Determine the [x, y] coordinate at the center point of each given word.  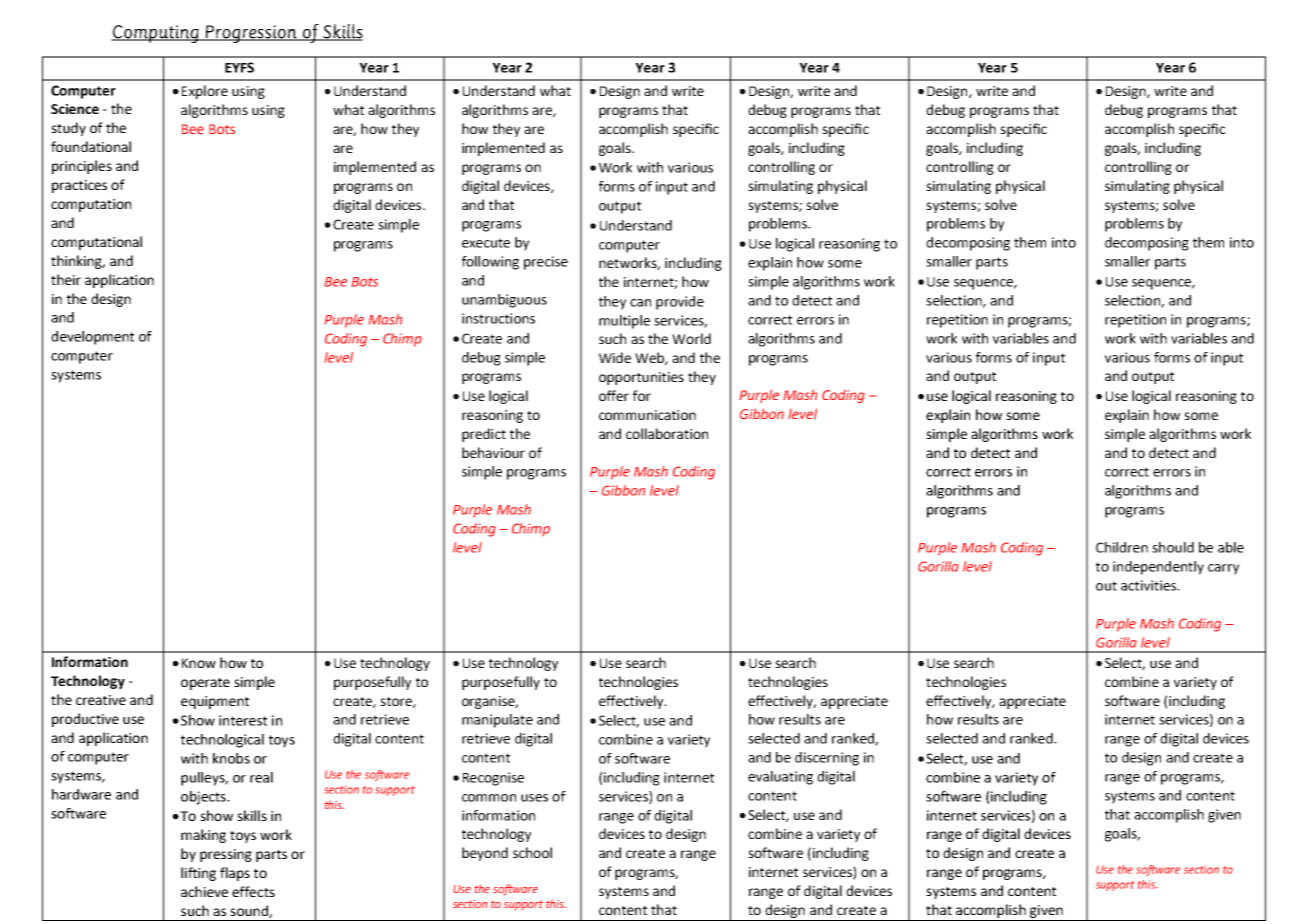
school [532, 852]
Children [1122, 547]
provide [680, 303]
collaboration [667, 433]
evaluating [780, 778]
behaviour [493, 452]
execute [486, 243]
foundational [91, 146]
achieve [204, 891]
